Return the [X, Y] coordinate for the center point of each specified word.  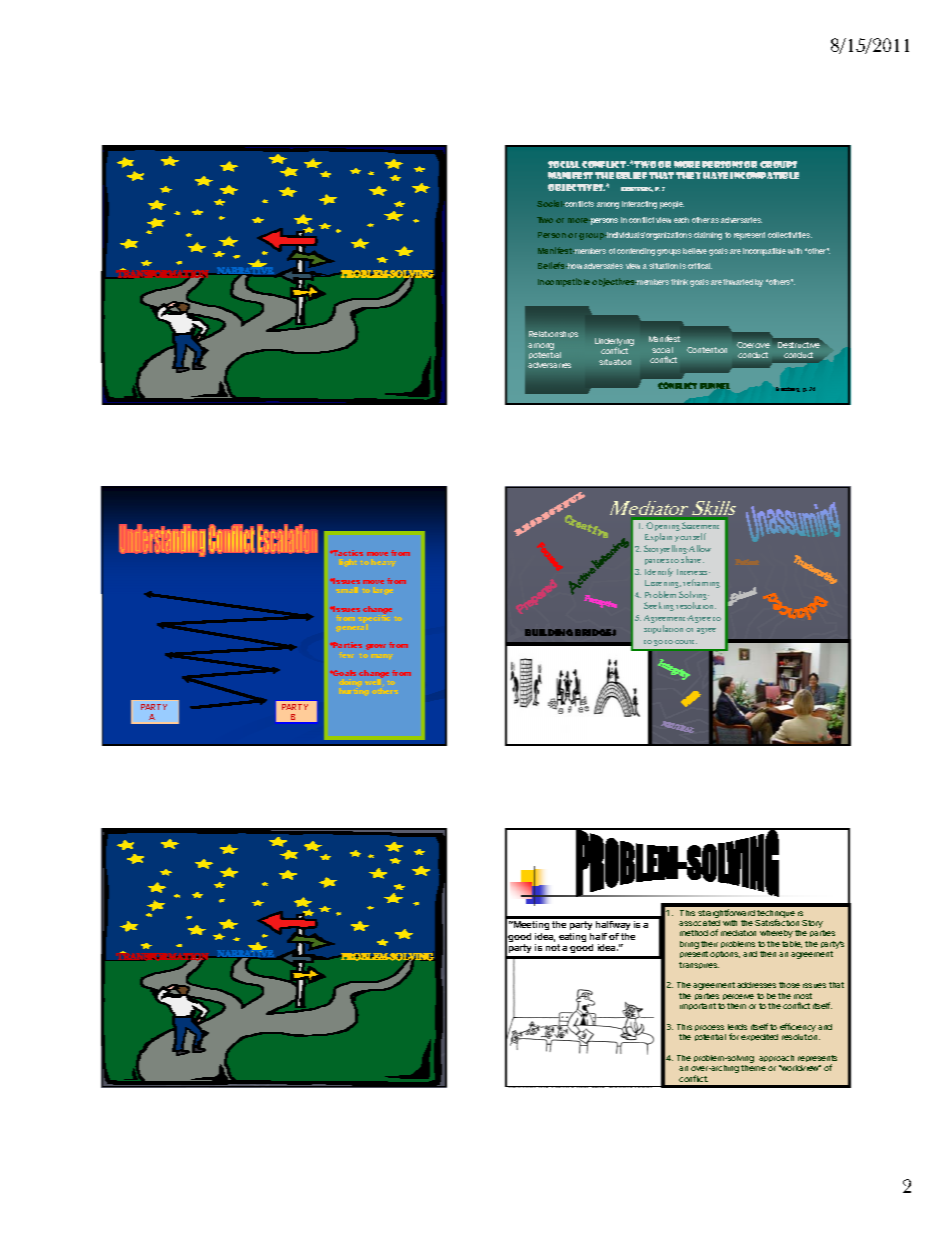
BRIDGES [595, 632]
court [686, 642]
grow [376, 647]
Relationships [553, 334]
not [553, 947]
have [715, 175]
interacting [639, 205]
